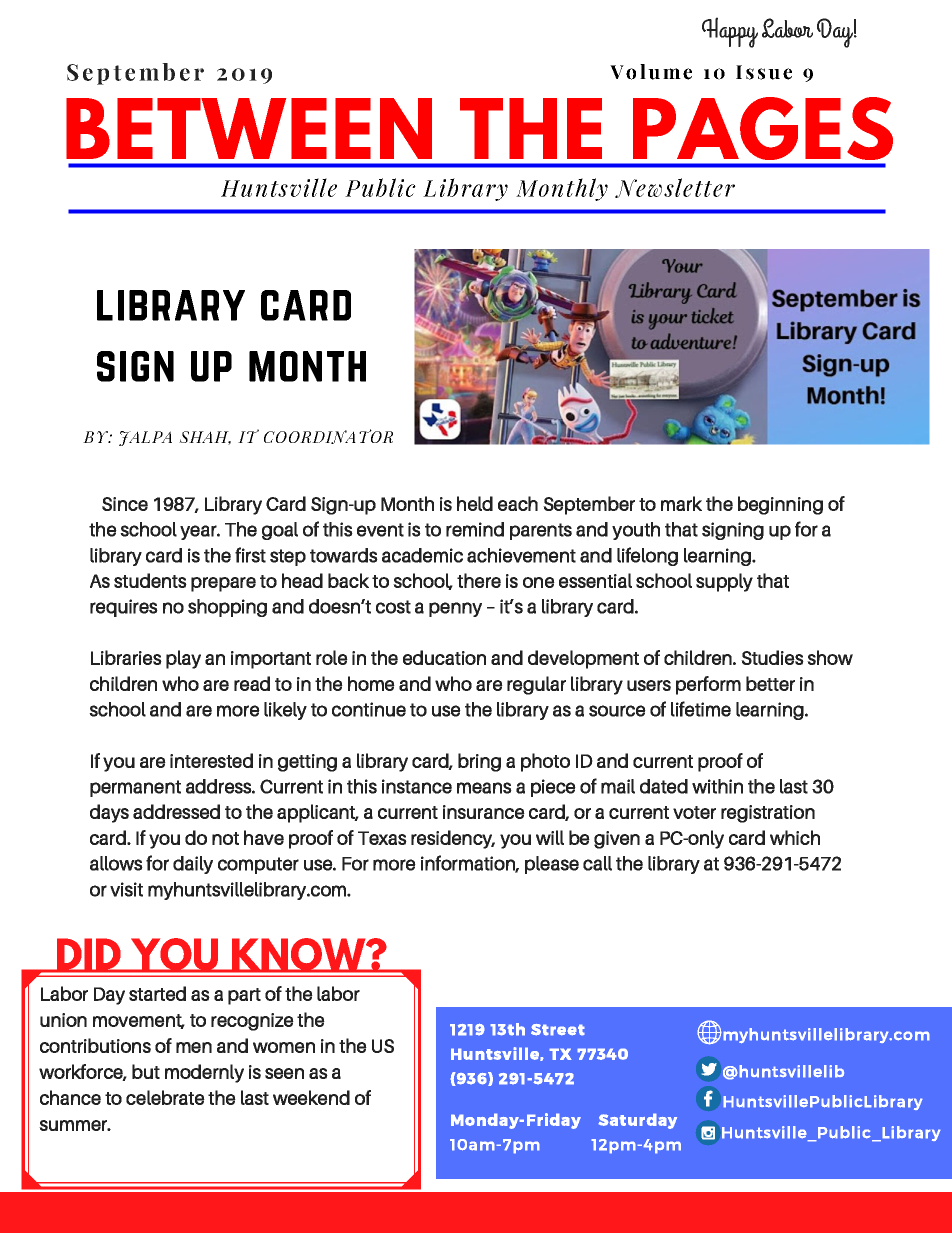 The image size is (952, 1233). What do you see at coordinates (675, 188) in the page?
I see `Newsletter` at bounding box center [675, 188].
